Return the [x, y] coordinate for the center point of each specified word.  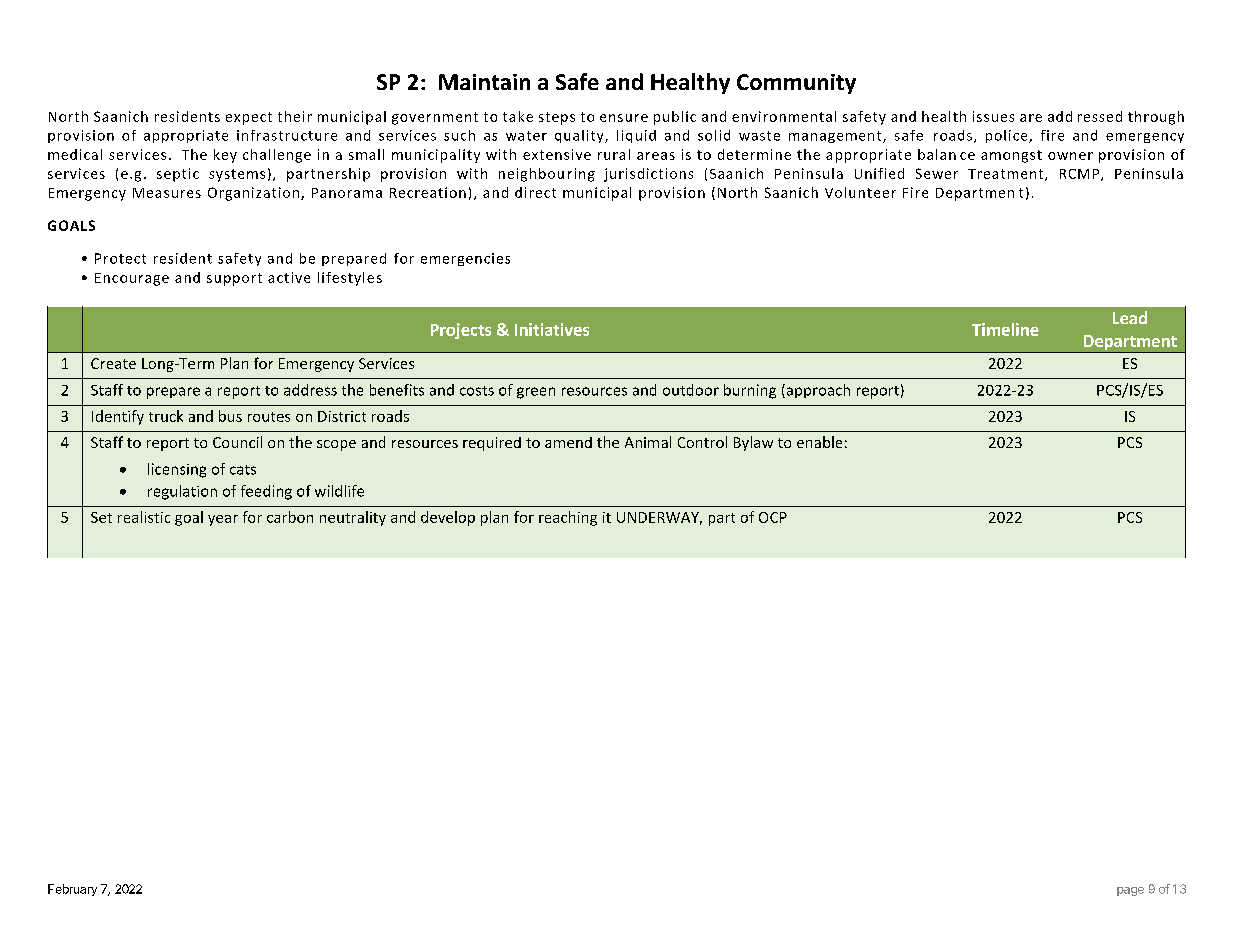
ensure [624, 118]
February [72, 890]
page [1130, 891]
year [223, 520]
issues [993, 116]
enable [819, 442]
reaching [568, 518]
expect [249, 118]
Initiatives [552, 329]
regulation [182, 492]
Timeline [1005, 329]
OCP [773, 517]
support [234, 279]
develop [448, 518]
